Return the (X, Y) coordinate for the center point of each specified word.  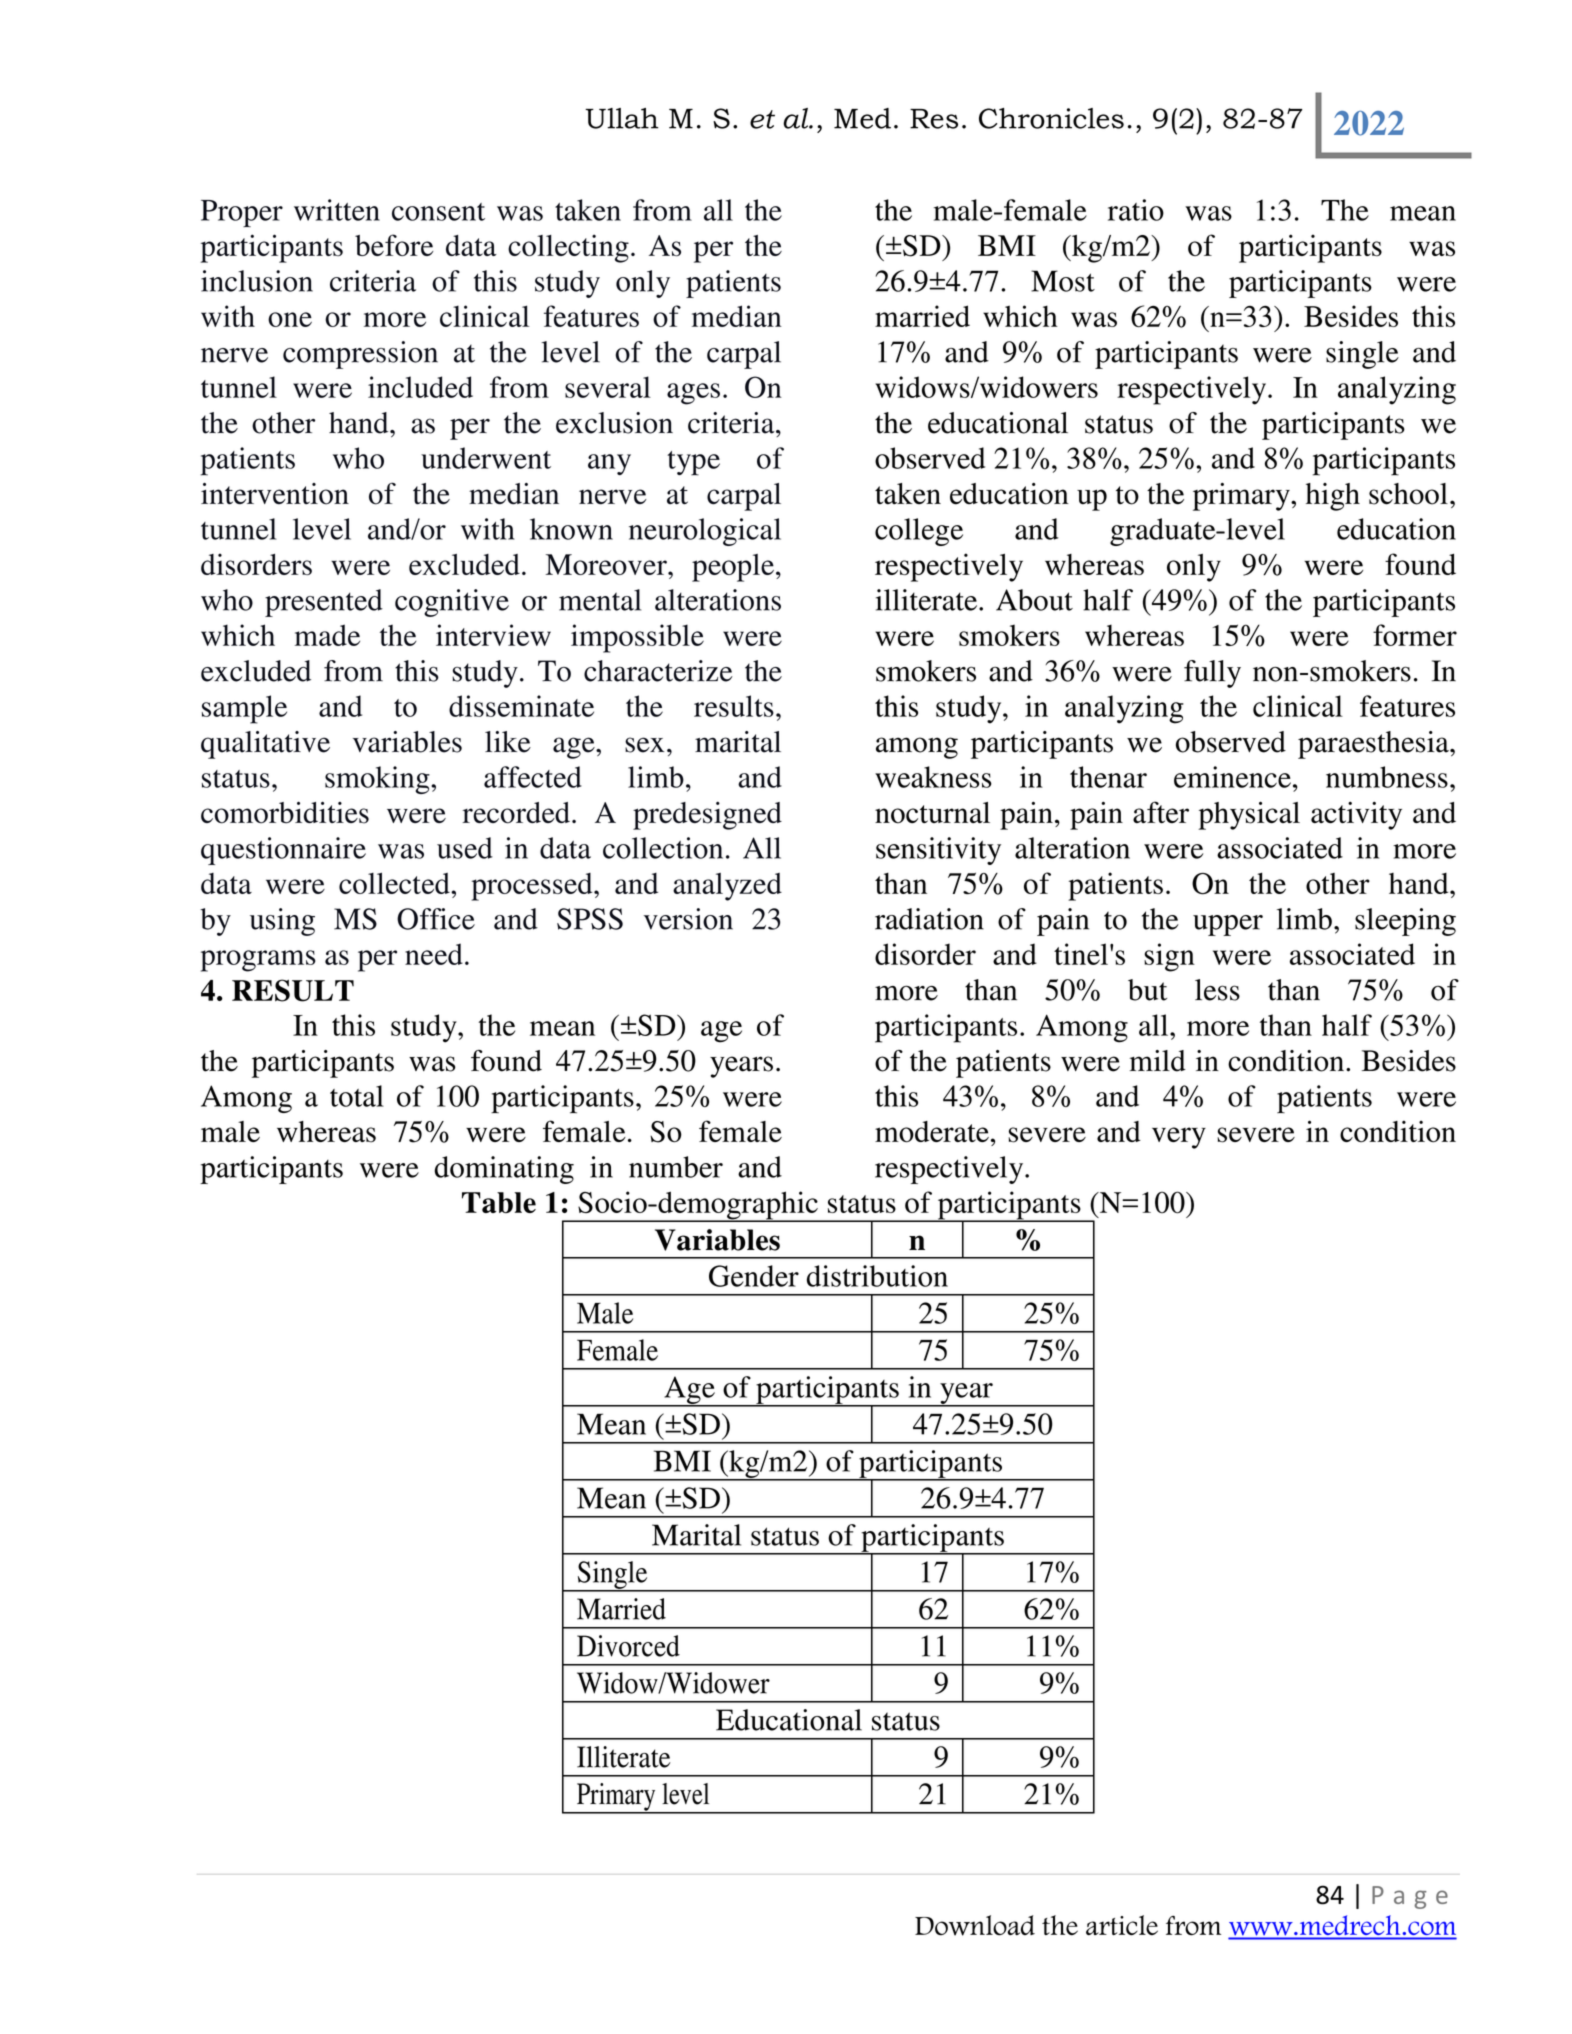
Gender (754, 1276)
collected (395, 883)
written (337, 210)
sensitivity (938, 851)
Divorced (628, 1646)
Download (975, 1925)
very (1179, 1138)
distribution (877, 1276)
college (919, 532)
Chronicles (1051, 118)
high (1333, 497)
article (1122, 1925)
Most (1063, 281)
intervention (275, 494)
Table (499, 1202)
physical (1249, 815)
